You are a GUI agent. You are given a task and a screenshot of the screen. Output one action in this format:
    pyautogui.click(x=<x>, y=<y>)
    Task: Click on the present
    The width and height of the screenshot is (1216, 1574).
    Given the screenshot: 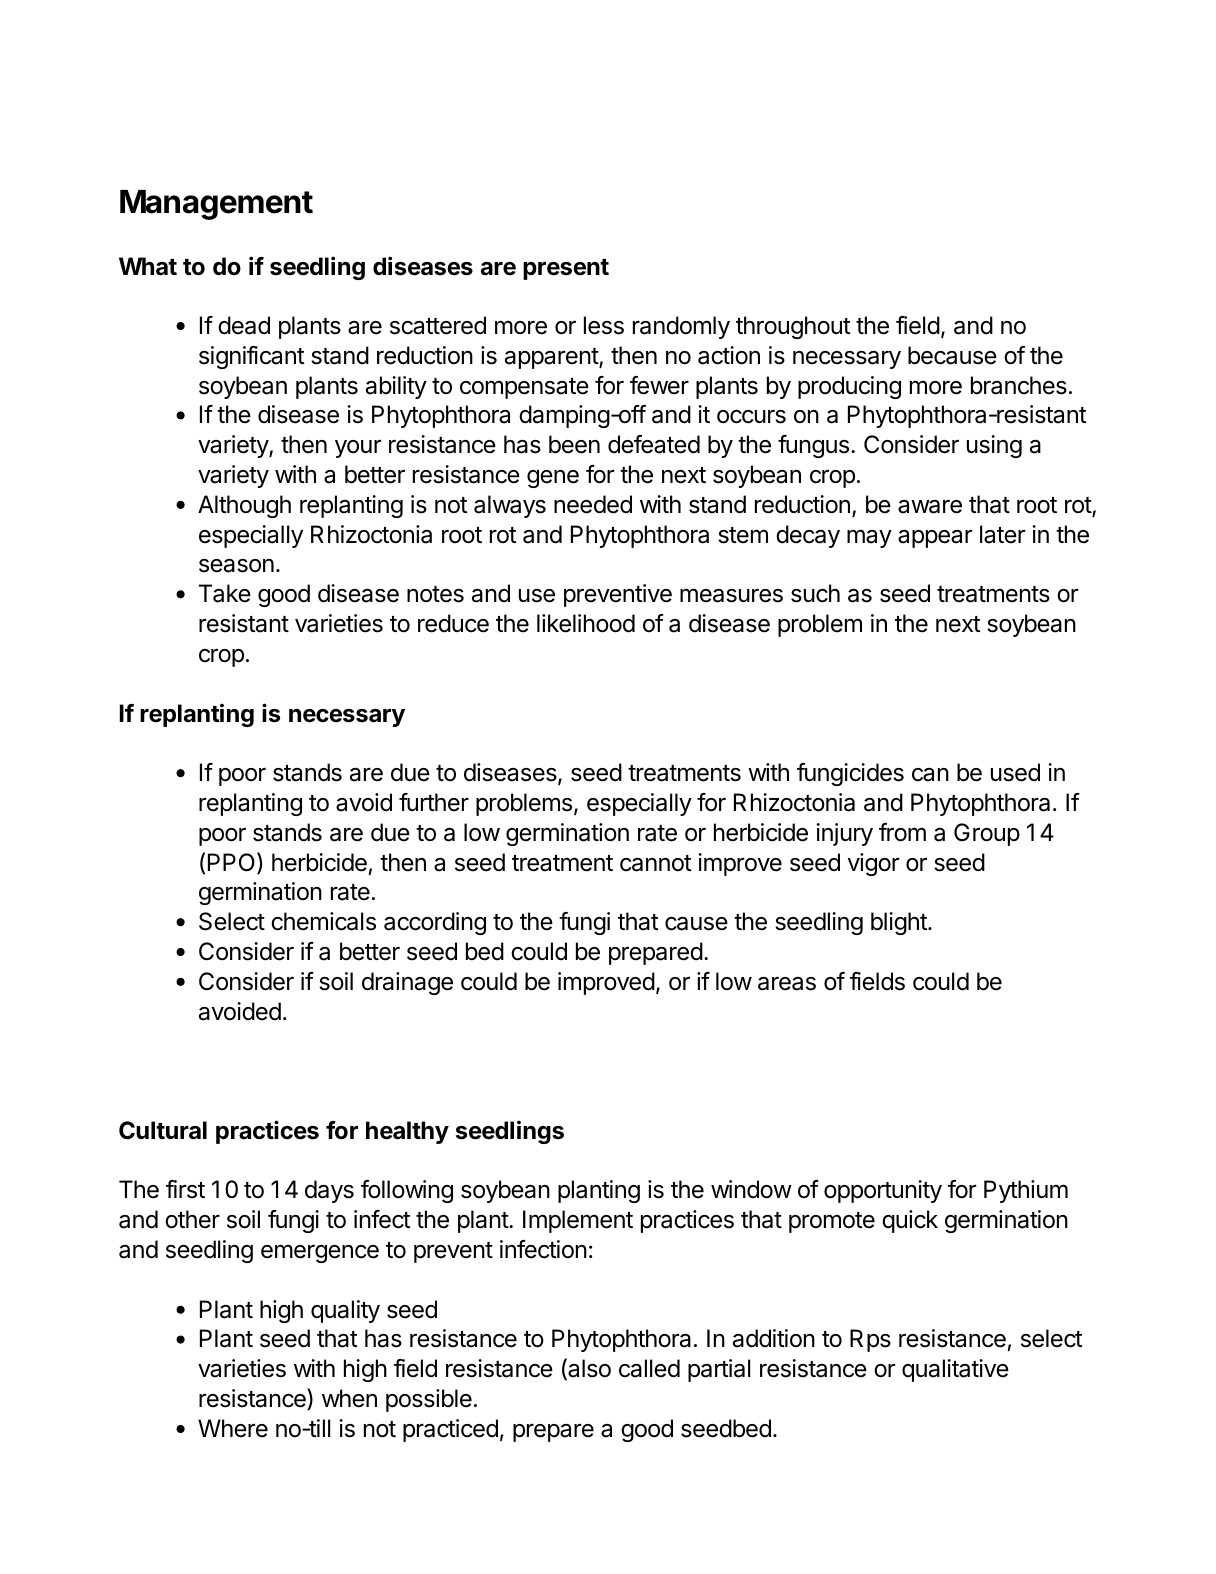 What is the action you would take?
    pyautogui.click(x=566, y=269)
